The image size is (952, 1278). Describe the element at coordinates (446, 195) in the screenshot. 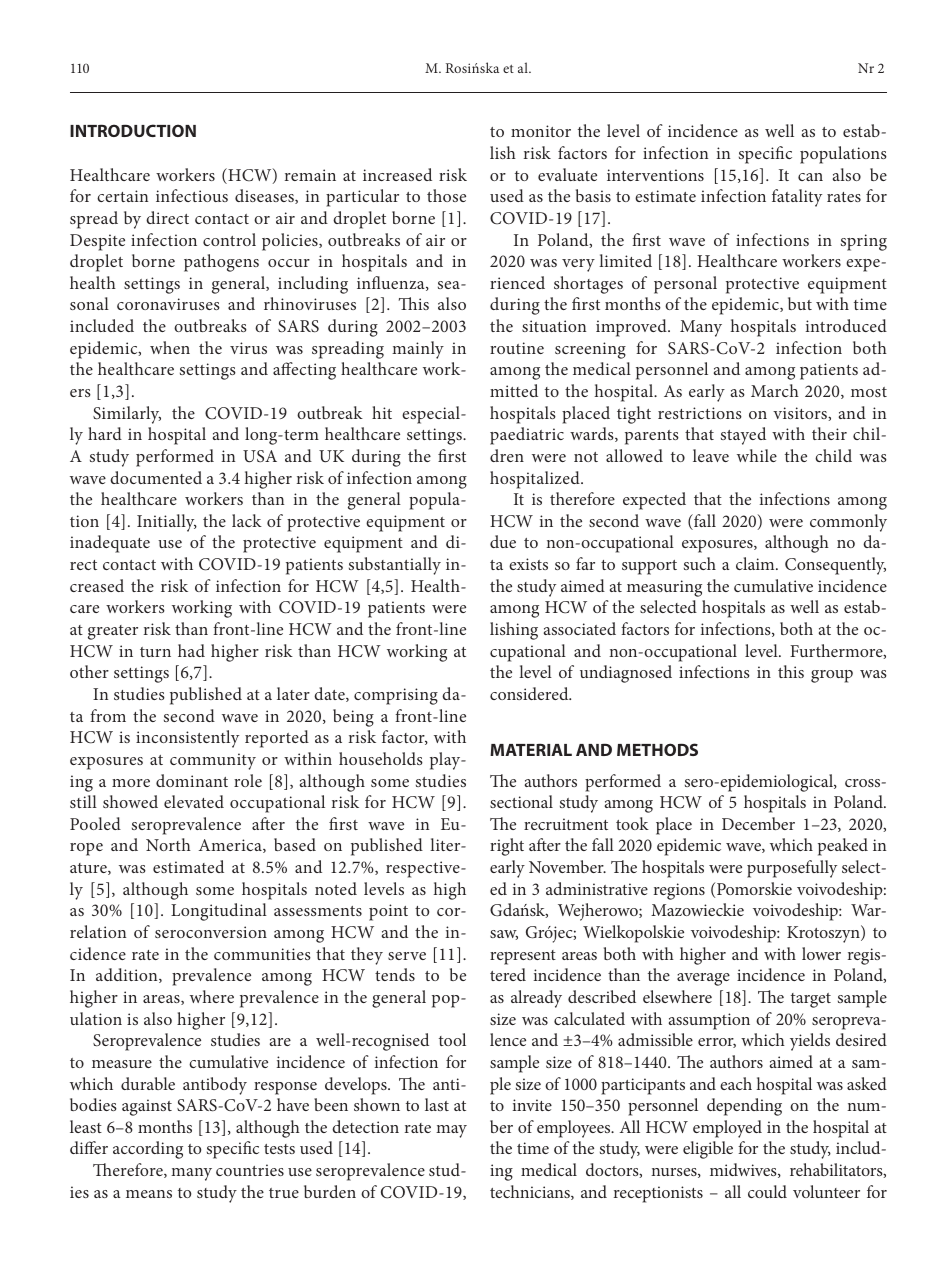

I see `those` at that location.
